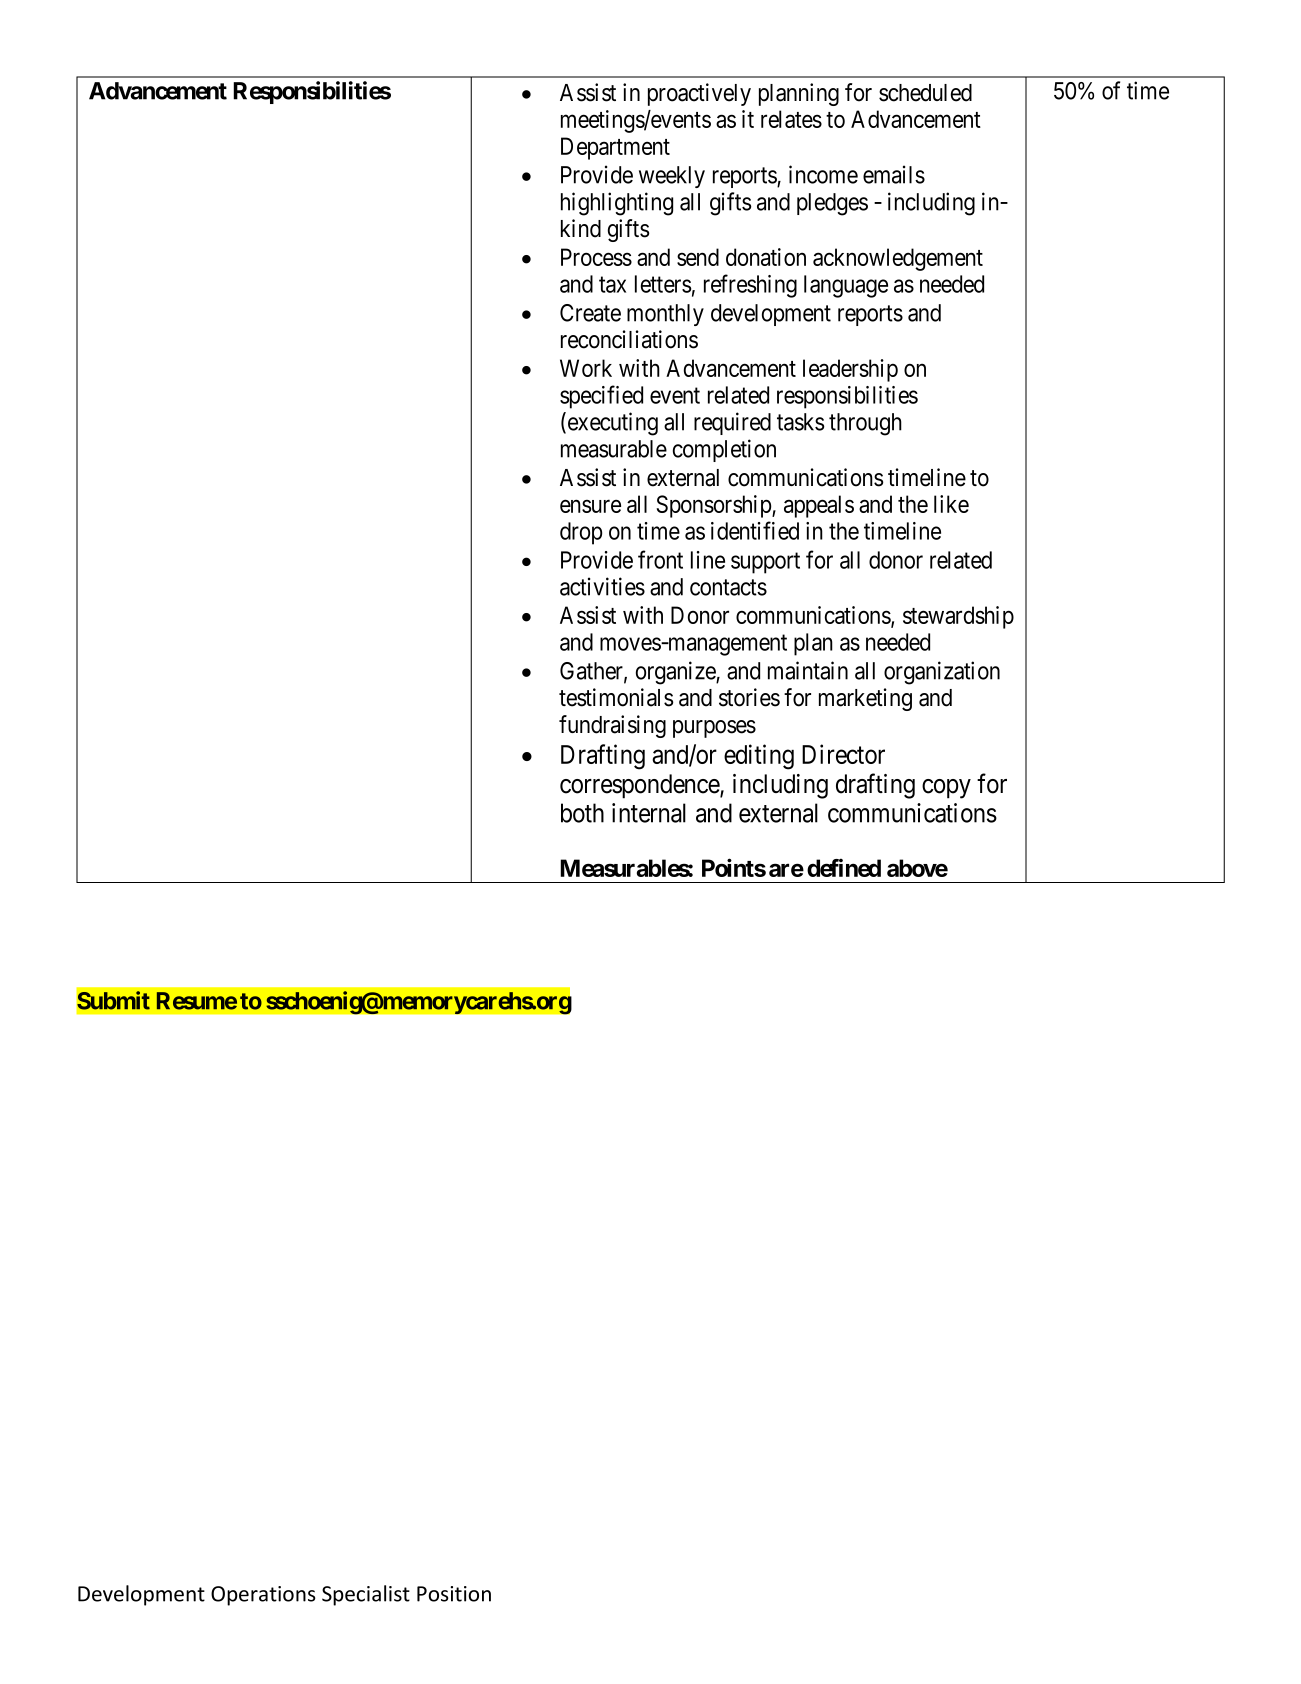 This document has height=1684, width=1301. Describe the element at coordinates (582, 813) in the document. I see `both` at that location.
